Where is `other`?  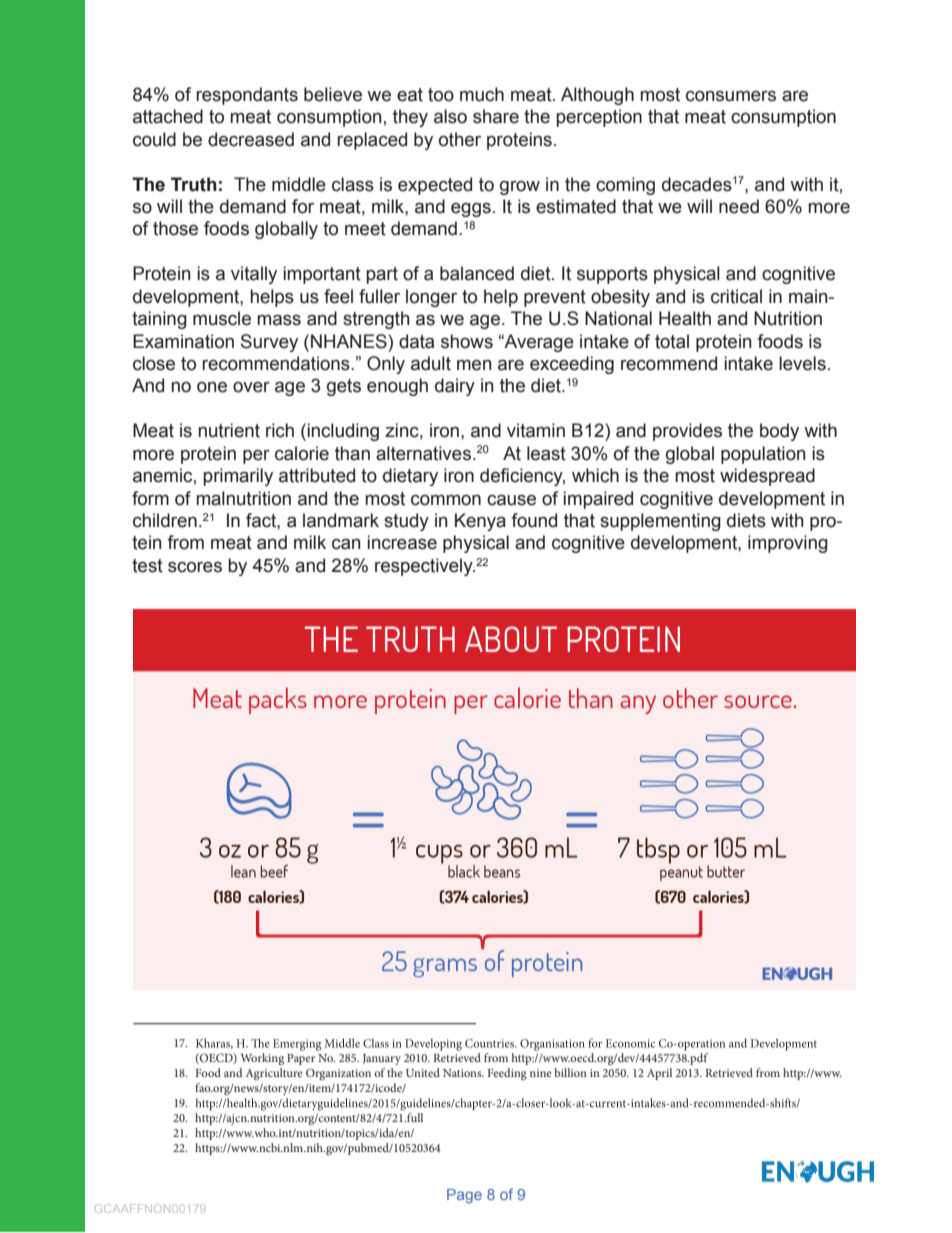
other is located at coordinates (460, 139).
